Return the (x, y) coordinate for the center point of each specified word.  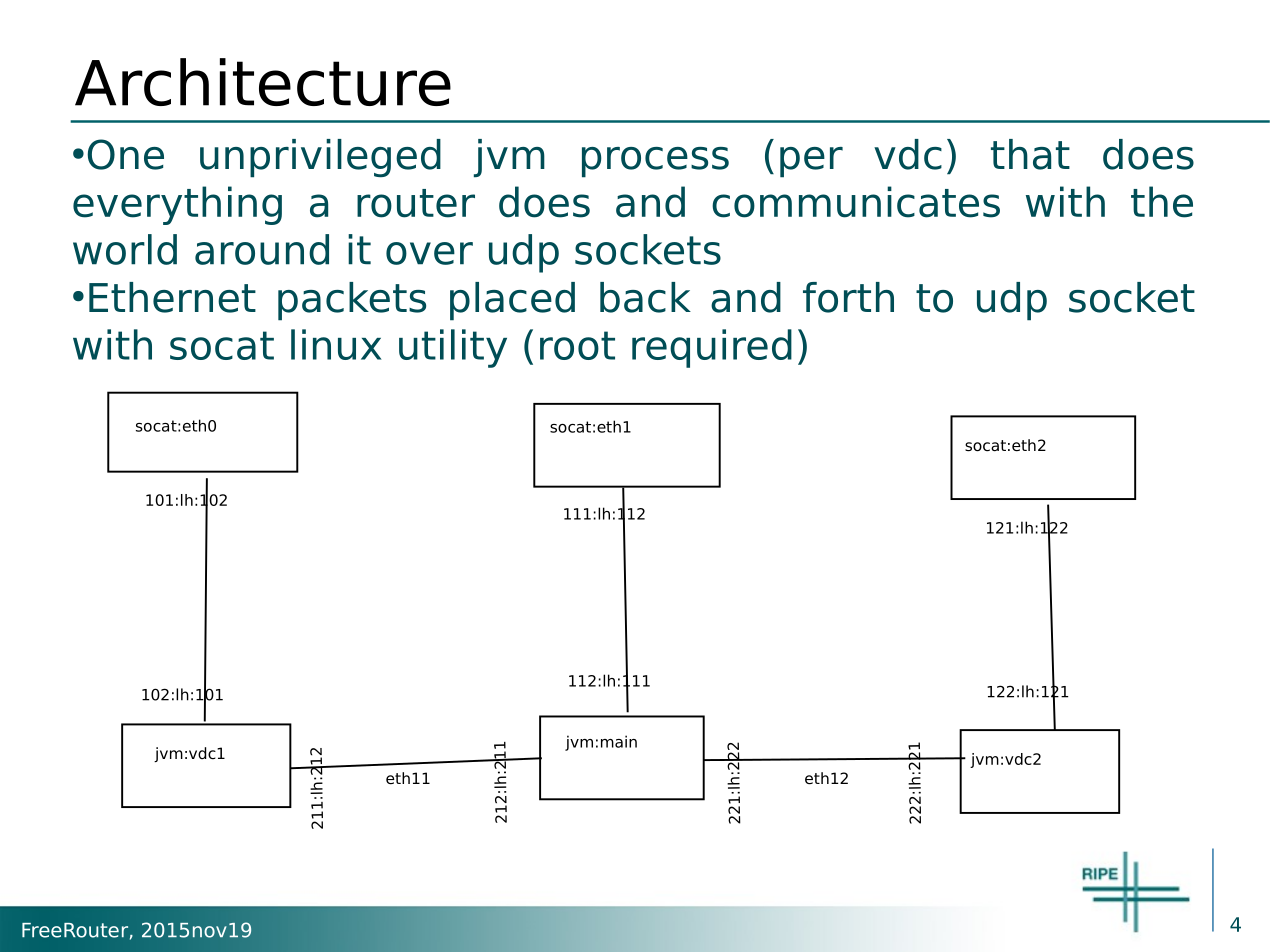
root (577, 345)
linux (336, 344)
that (1030, 154)
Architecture (263, 82)
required (712, 348)
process (655, 162)
